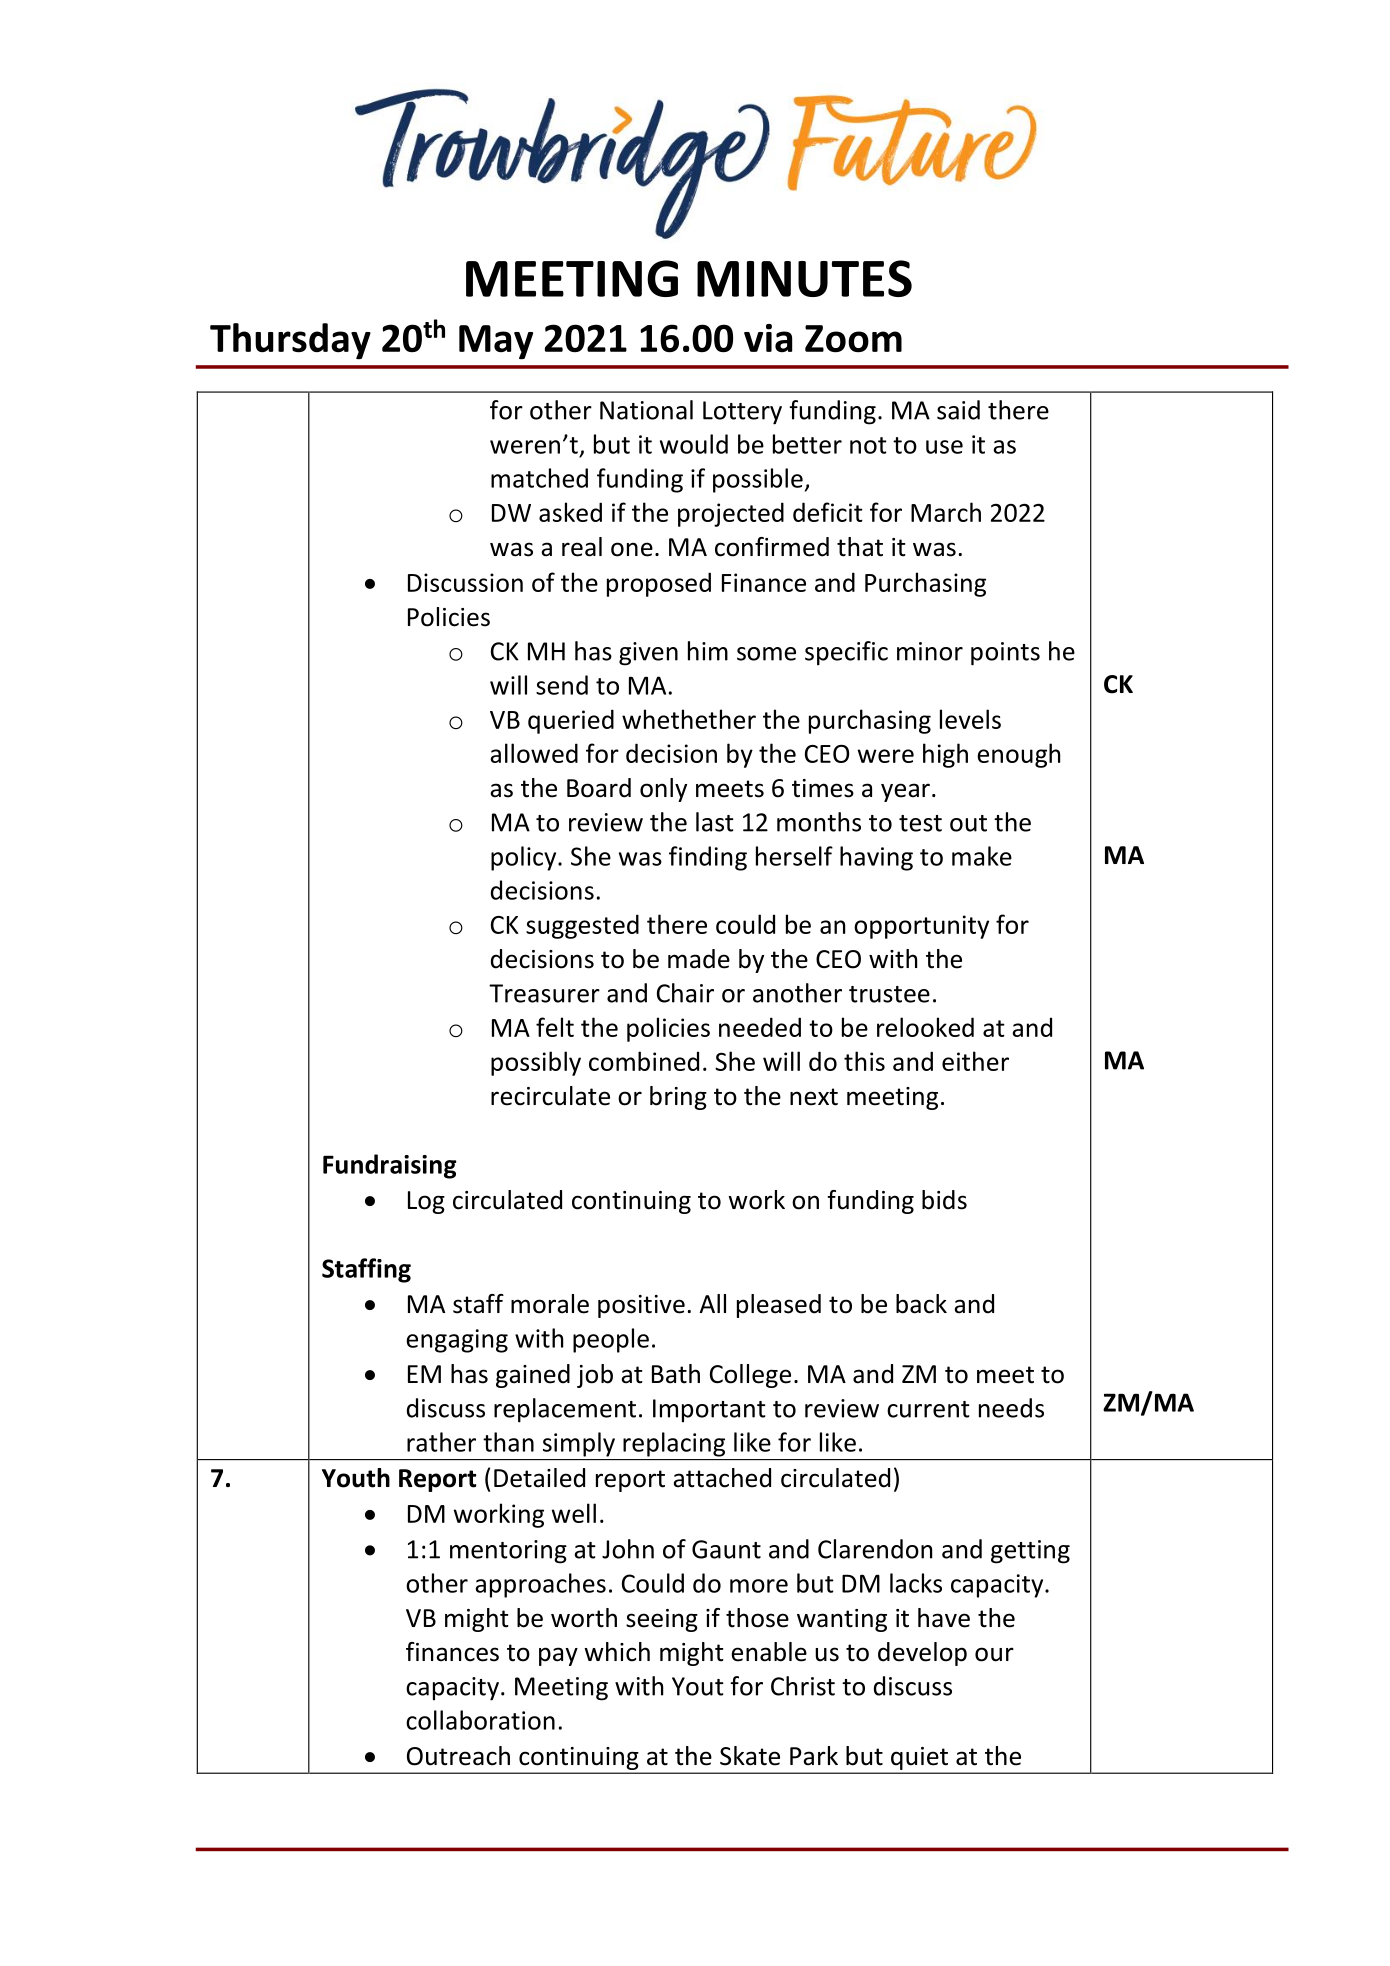 The image size is (1390, 1966). What do you see at coordinates (617, 1652) in the image?
I see `which` at bounding box center [617, 1652].
